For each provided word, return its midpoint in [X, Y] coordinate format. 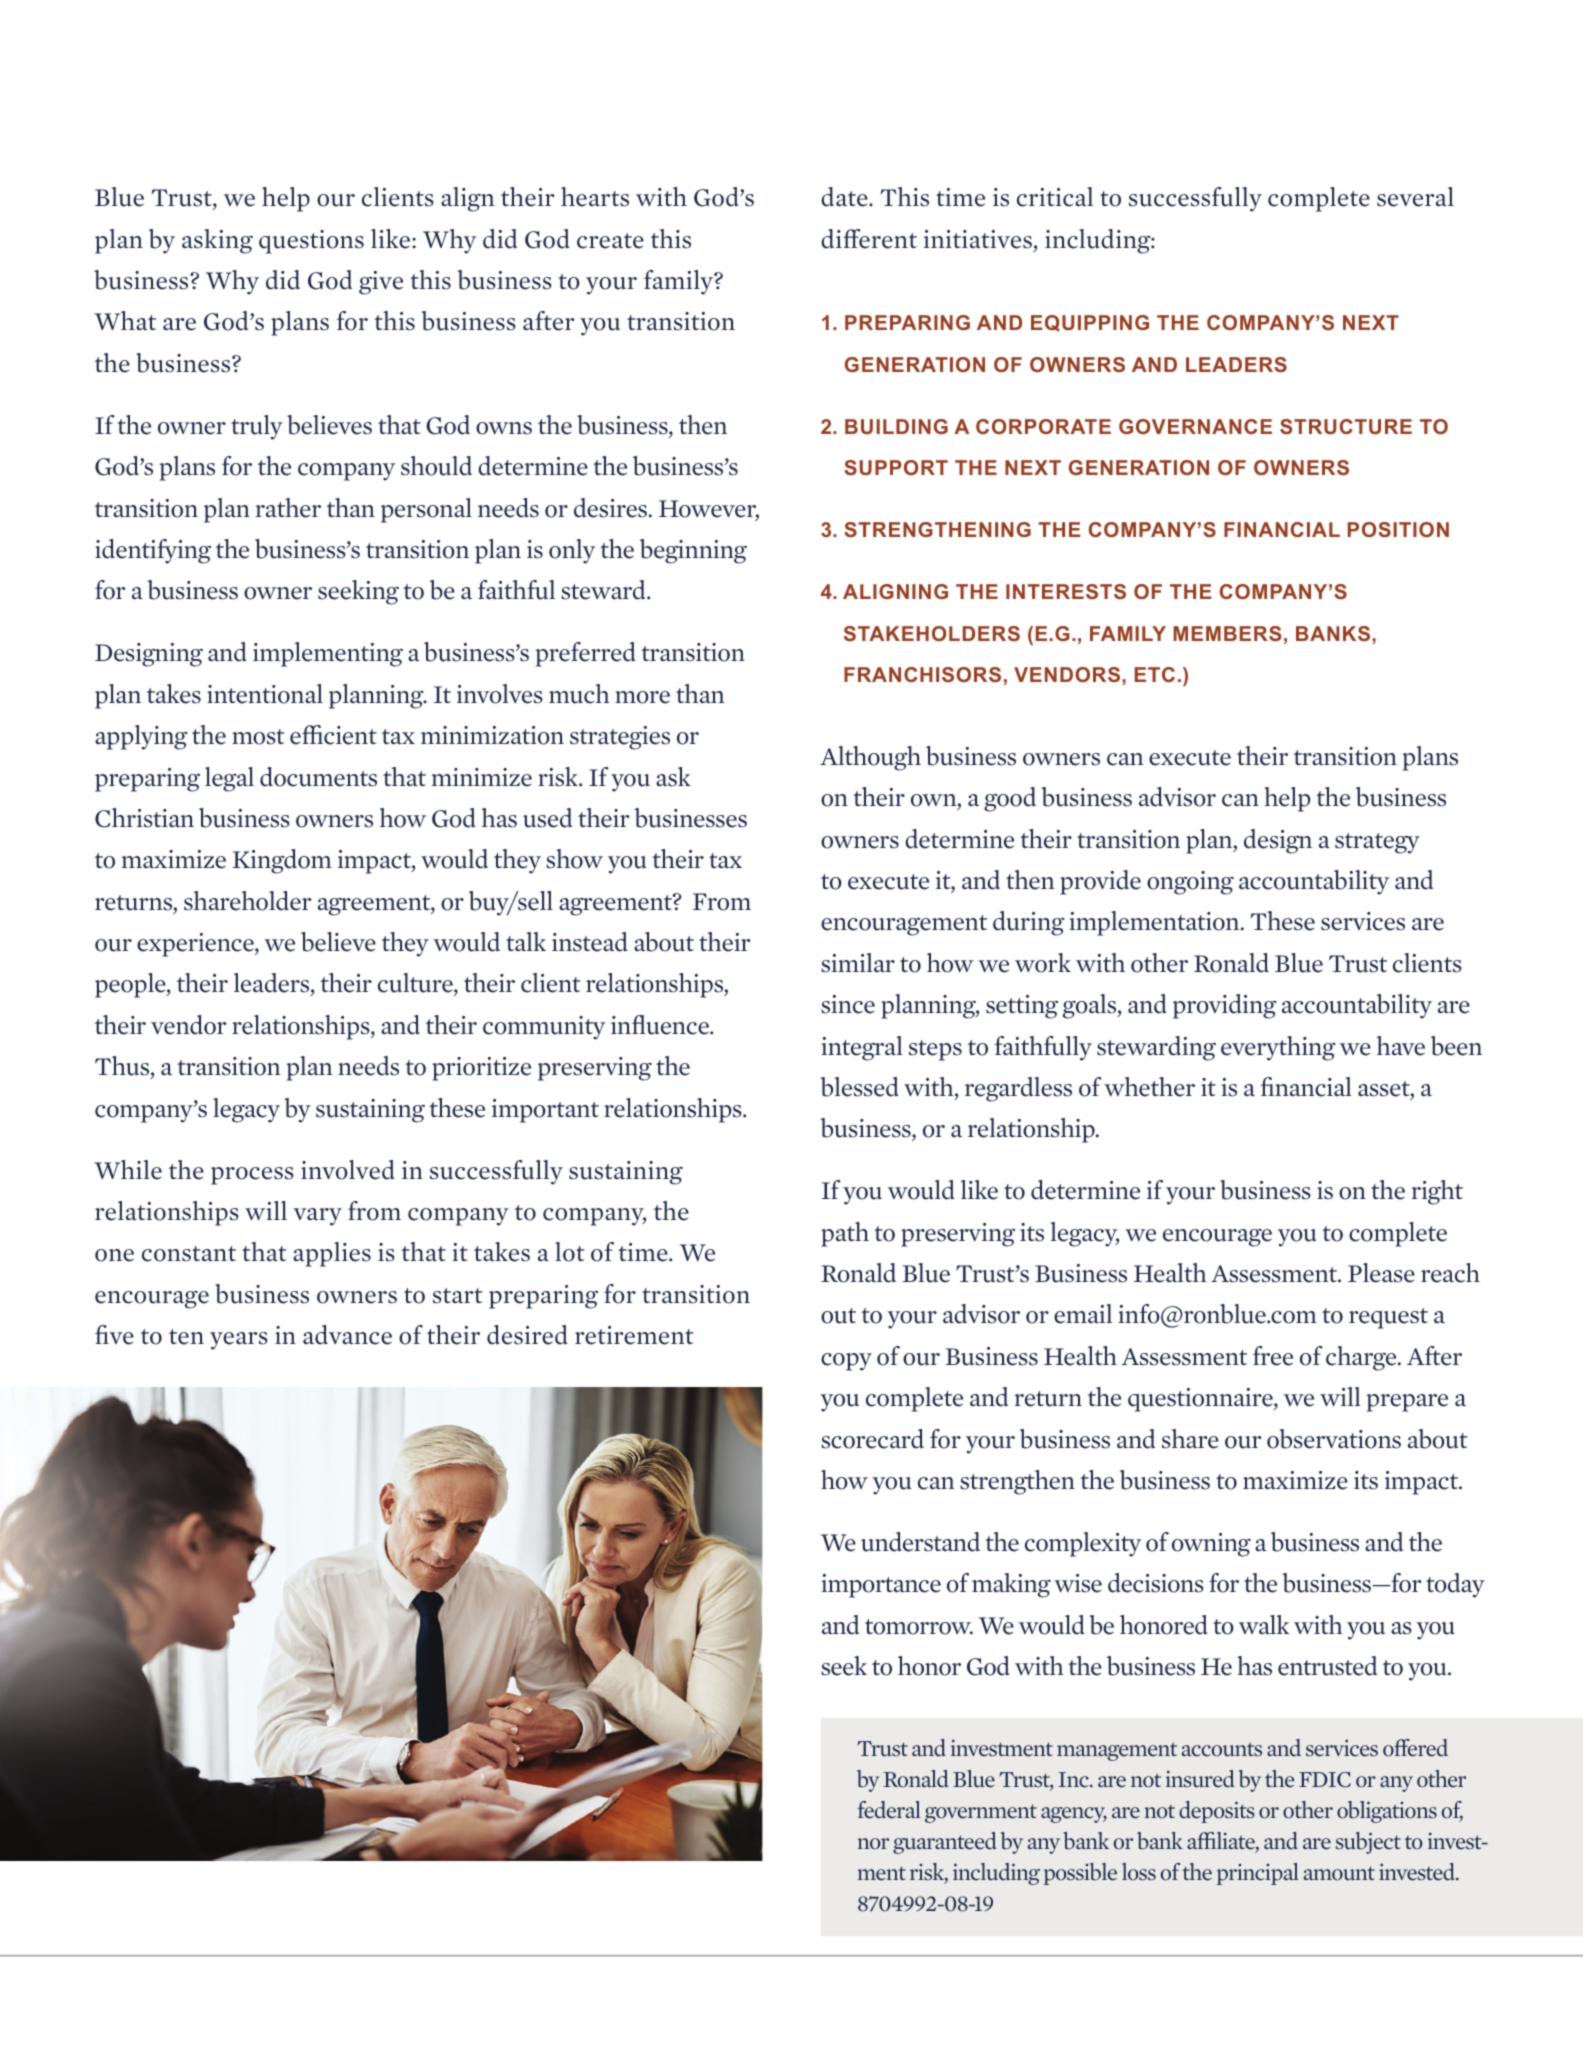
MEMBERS [1227, 633]
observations [1334, 1439]
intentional [265, 694]
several [1415, 197]
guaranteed [945, 1843]
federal [889, 1810]
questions [311, 242]
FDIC [1325, 1780]
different [869, 239]
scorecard [872, 1439]
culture [416, 984]
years [239, 1341]
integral [862, 1048]
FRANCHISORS [922, 674]
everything [1278, 1048]
